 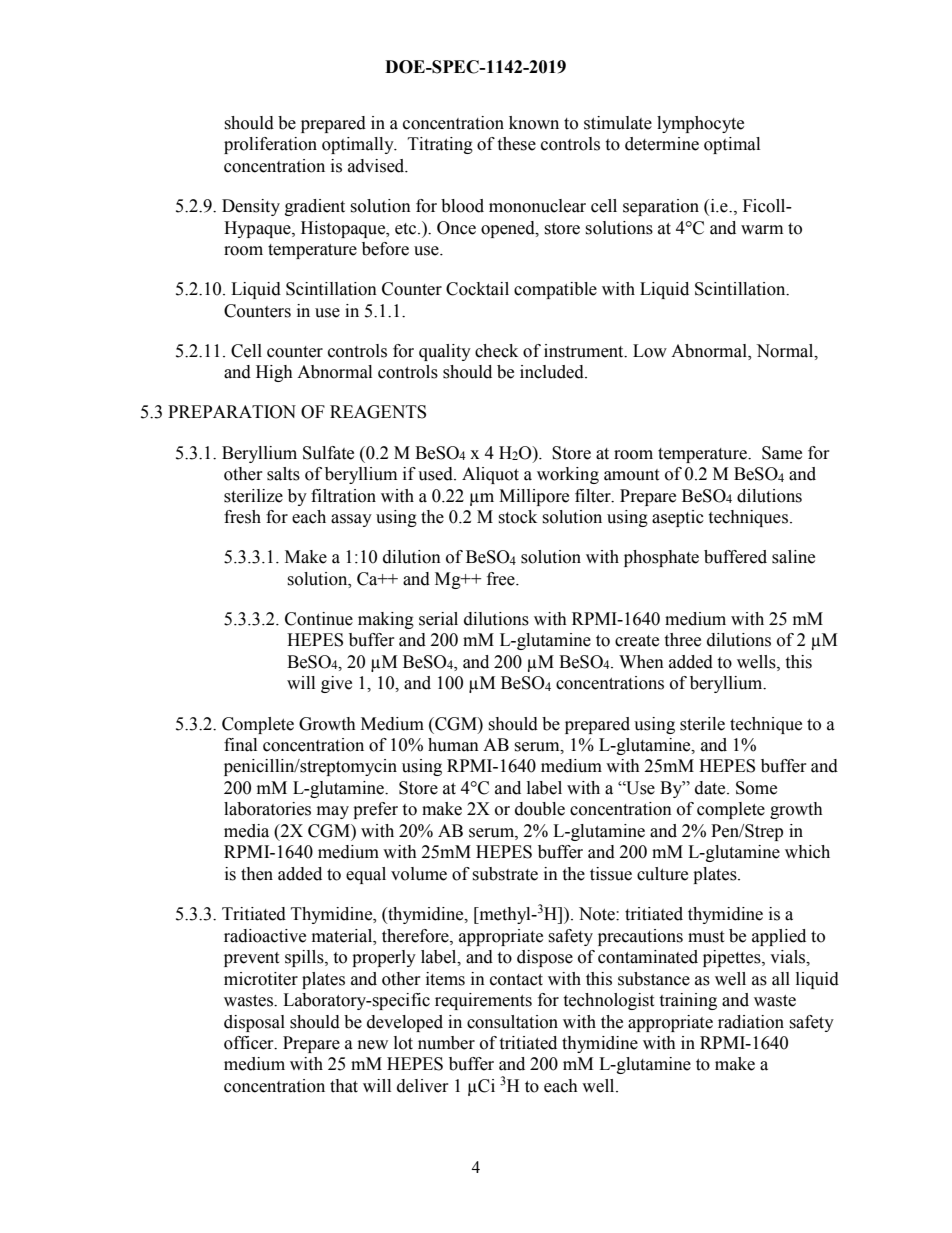 What do you see at coordinates (328, 453) in the screenshot?
I see `Sulfate` at bounding box center [328, 453].
